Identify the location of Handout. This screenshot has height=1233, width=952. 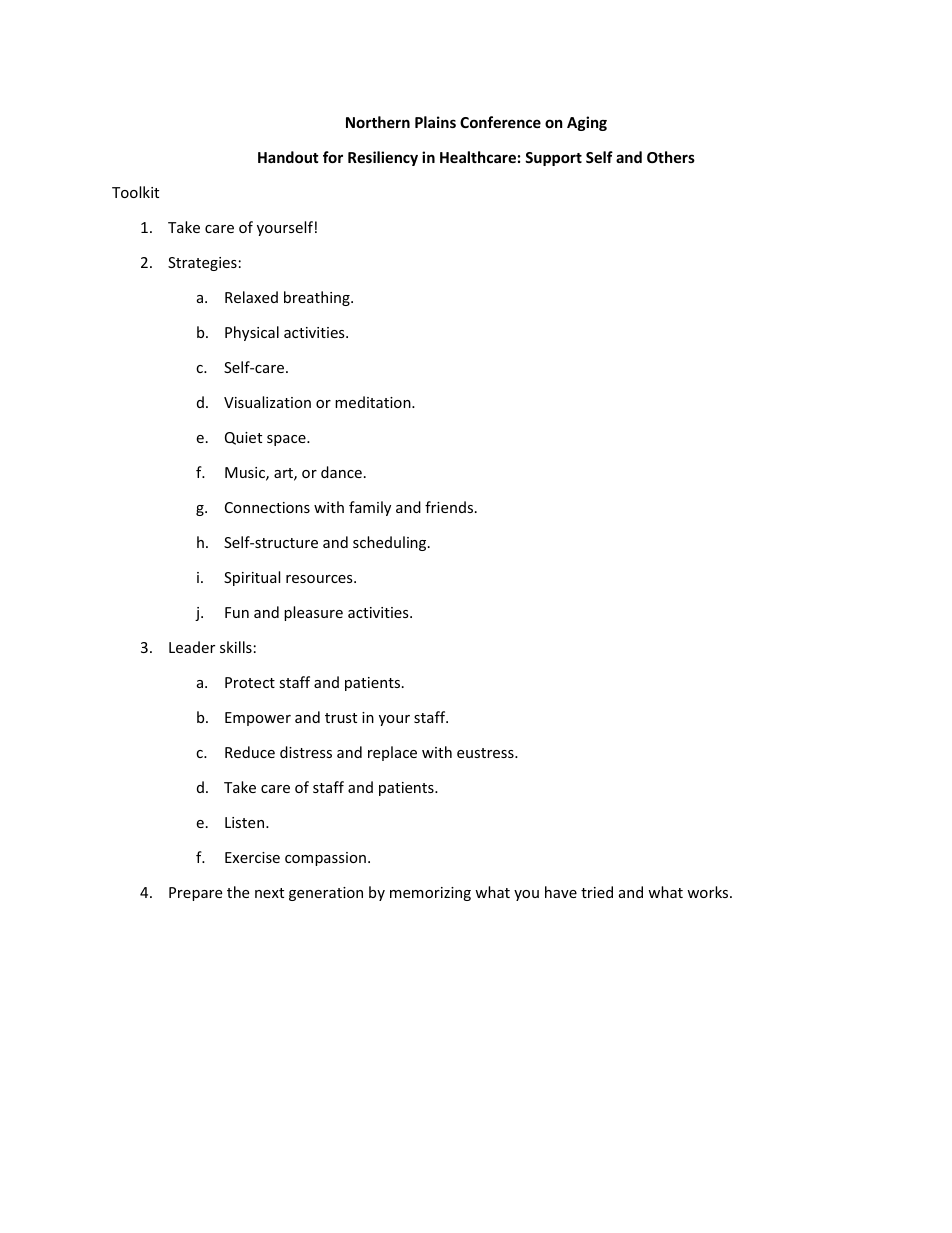
(288, 157).
